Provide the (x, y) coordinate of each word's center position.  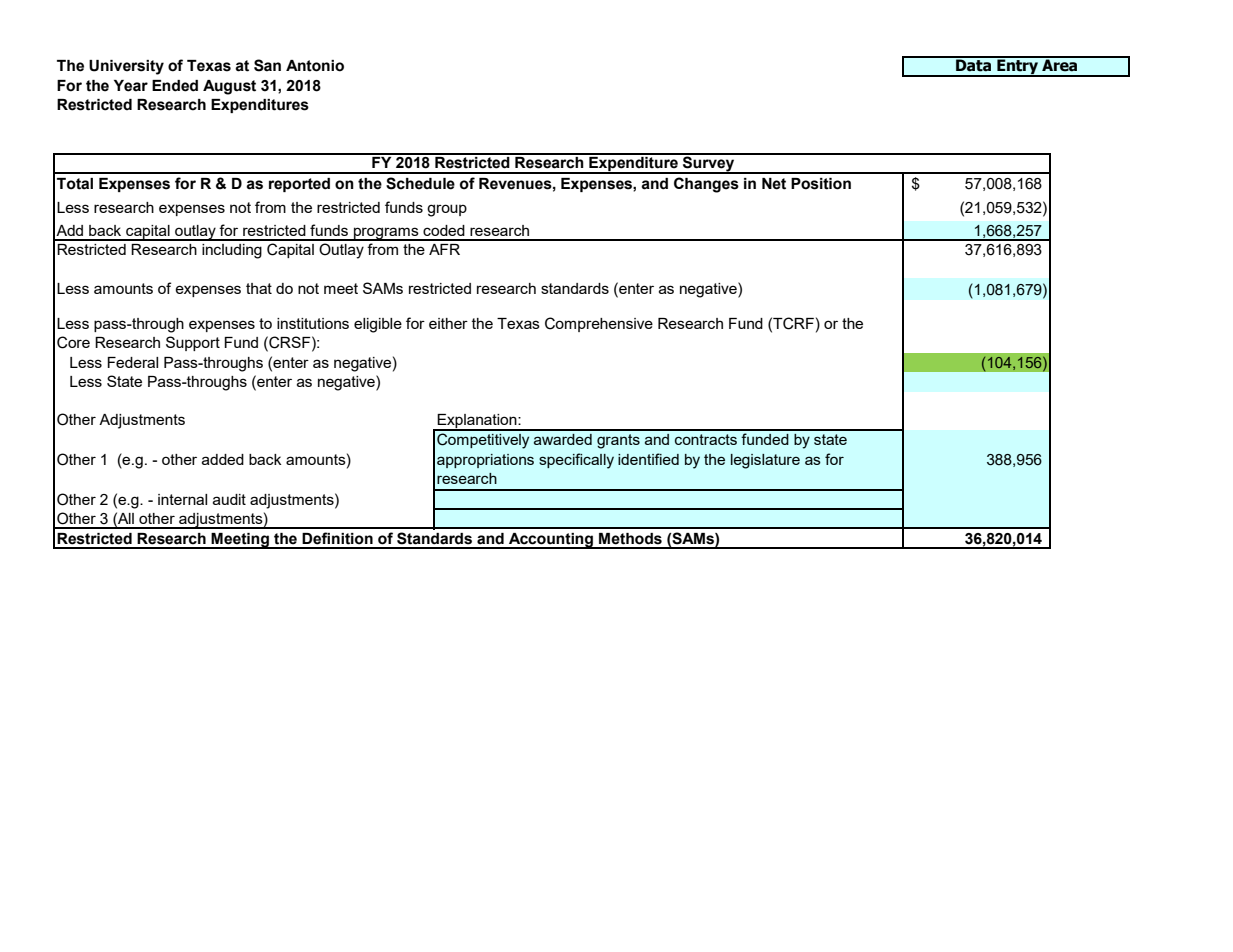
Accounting (551, 541)
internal (182, 499)
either (448, 323)
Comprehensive (599, 324)
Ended (175, 86)
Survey (709, 164)
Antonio (315, 66)
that (259, 288)
